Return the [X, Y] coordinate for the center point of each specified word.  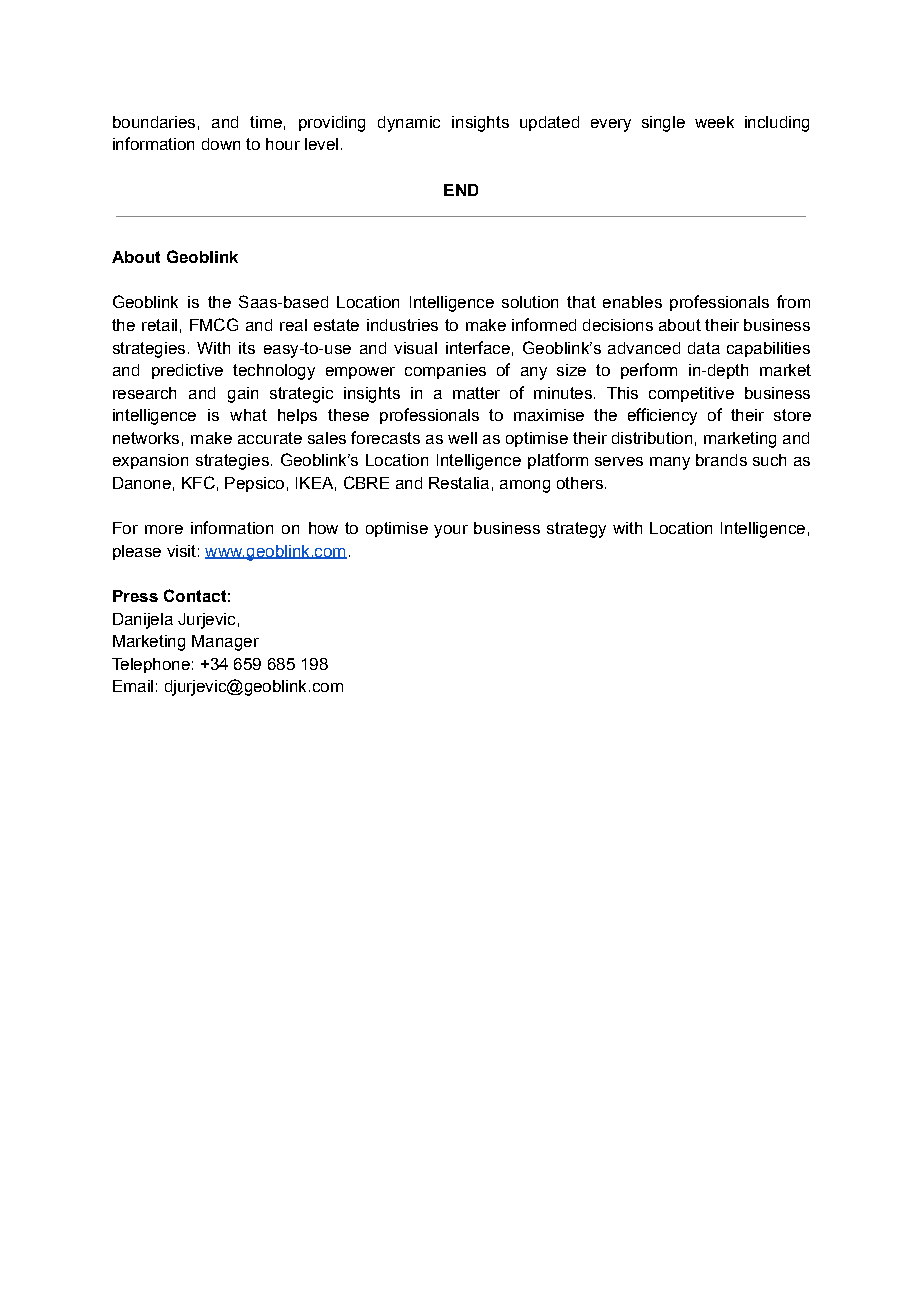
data [704, 348]
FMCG [214, 324]
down [221, 144]
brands [721, 460]
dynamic [409, 124]
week [714, 122]
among [525, 486]
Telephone [151, 665]
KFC [198, 482]
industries [402, 325]
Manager [225, 643]
